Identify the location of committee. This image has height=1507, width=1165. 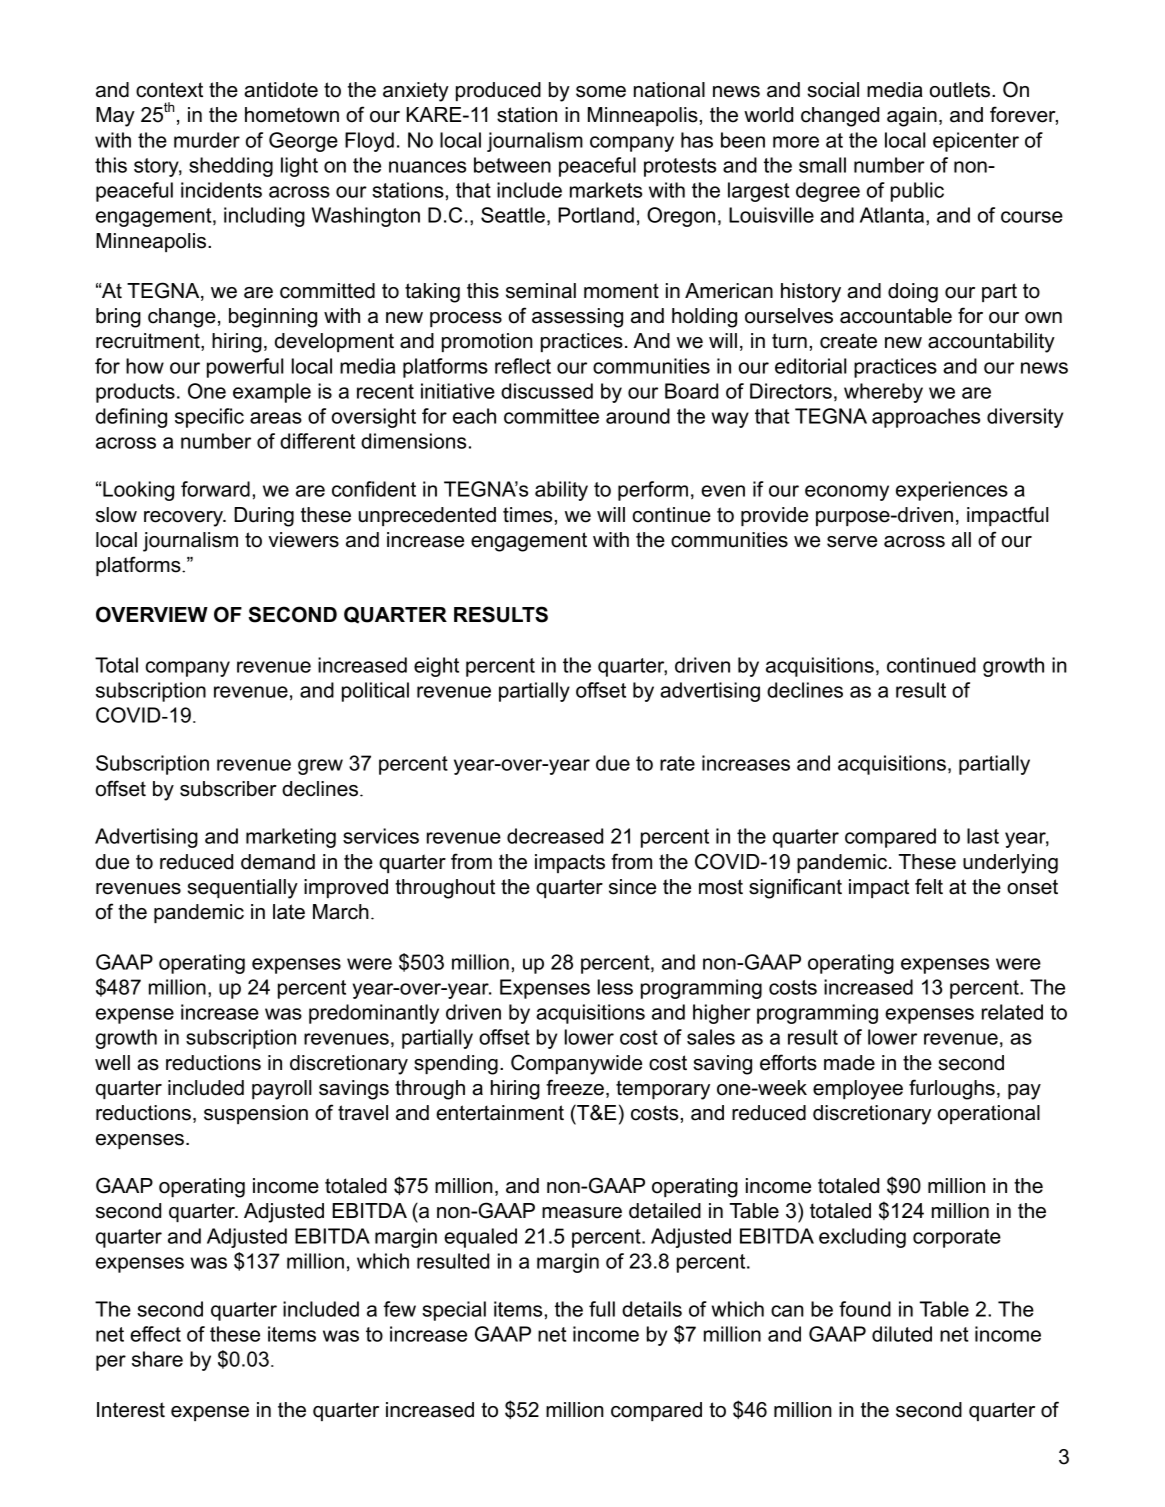
(551, 416).
